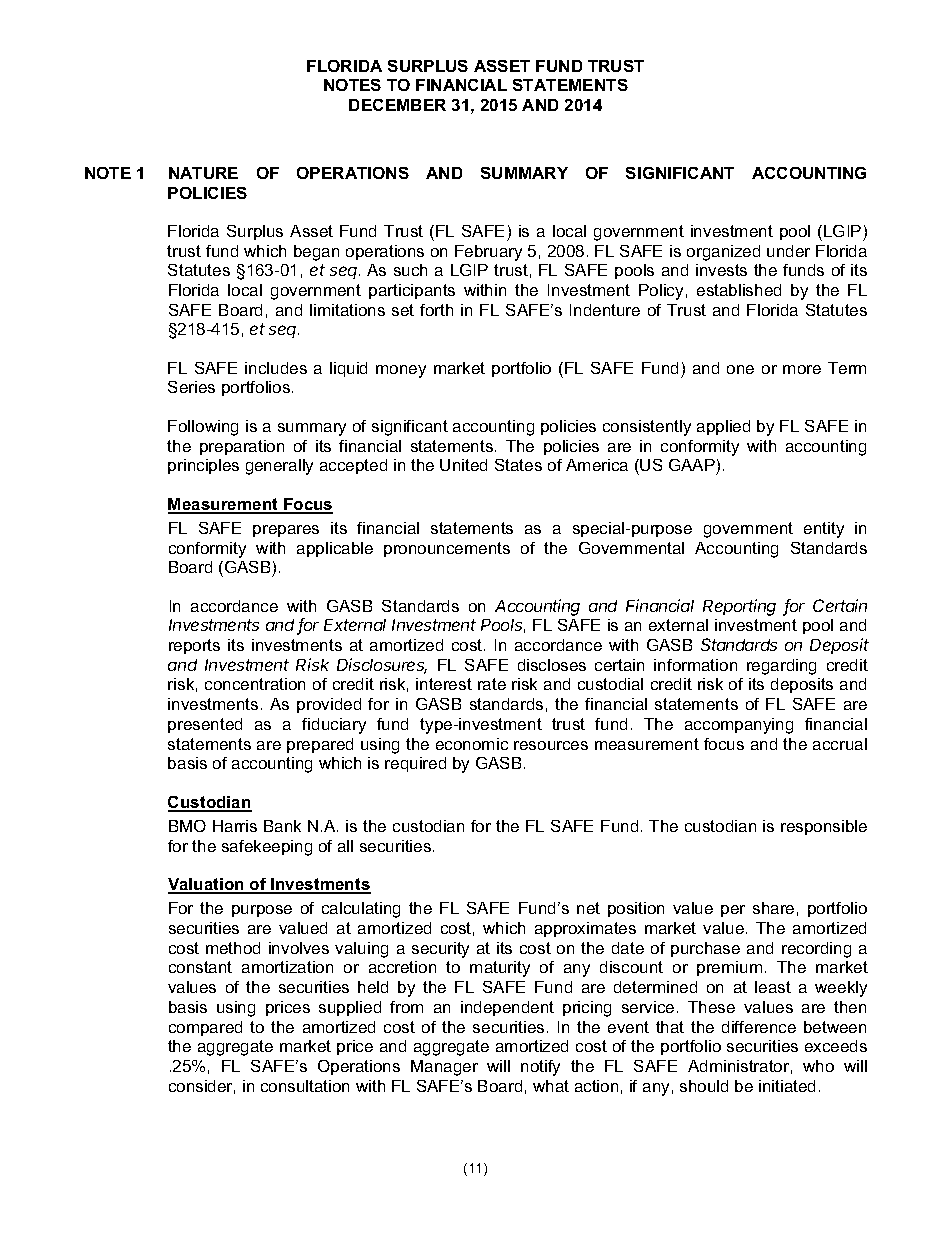 This screenshot has width=952, height=1233. I want to click on Reporting, so click(739, 607).
